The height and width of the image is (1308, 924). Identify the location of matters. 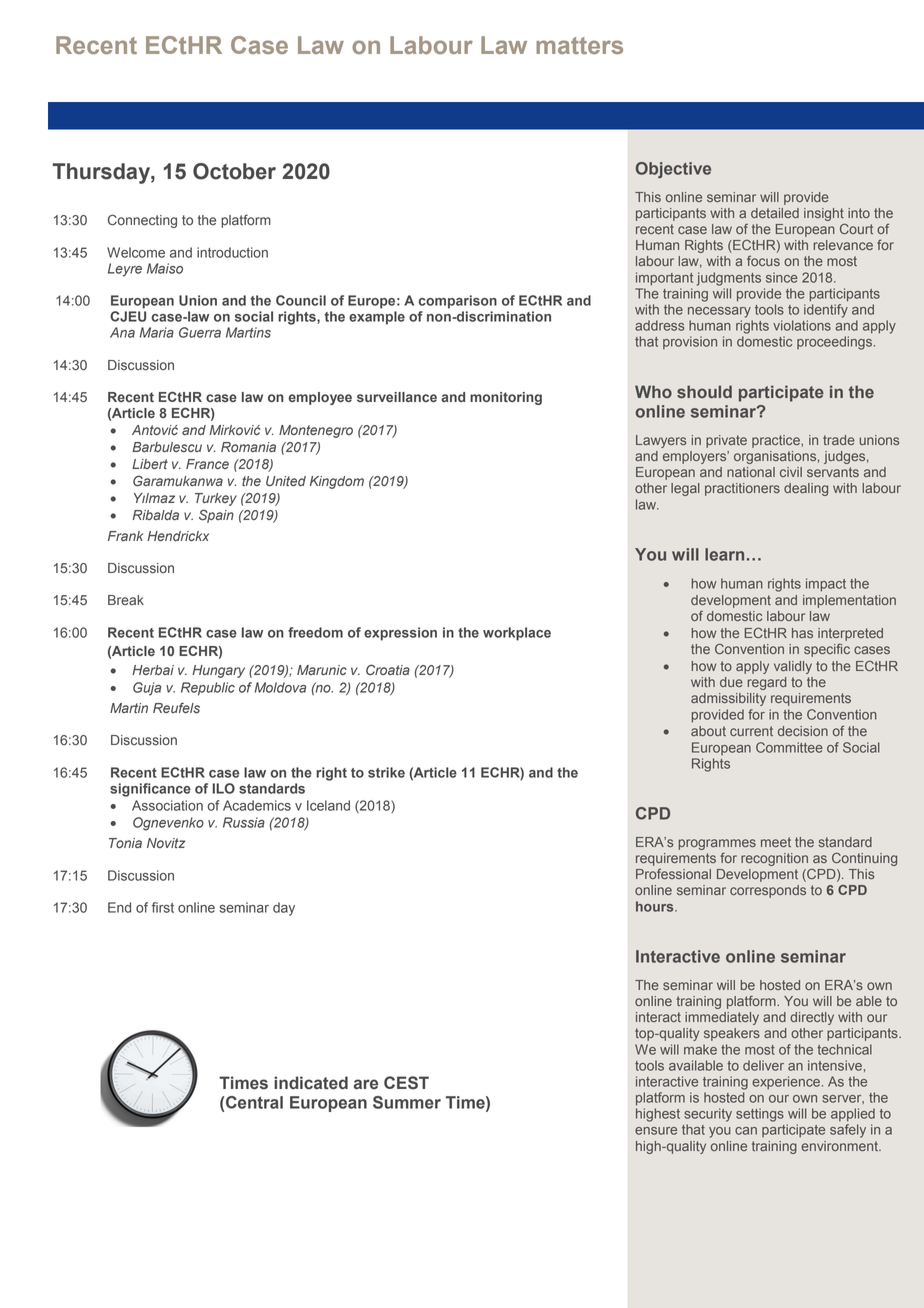
(579, 45).
